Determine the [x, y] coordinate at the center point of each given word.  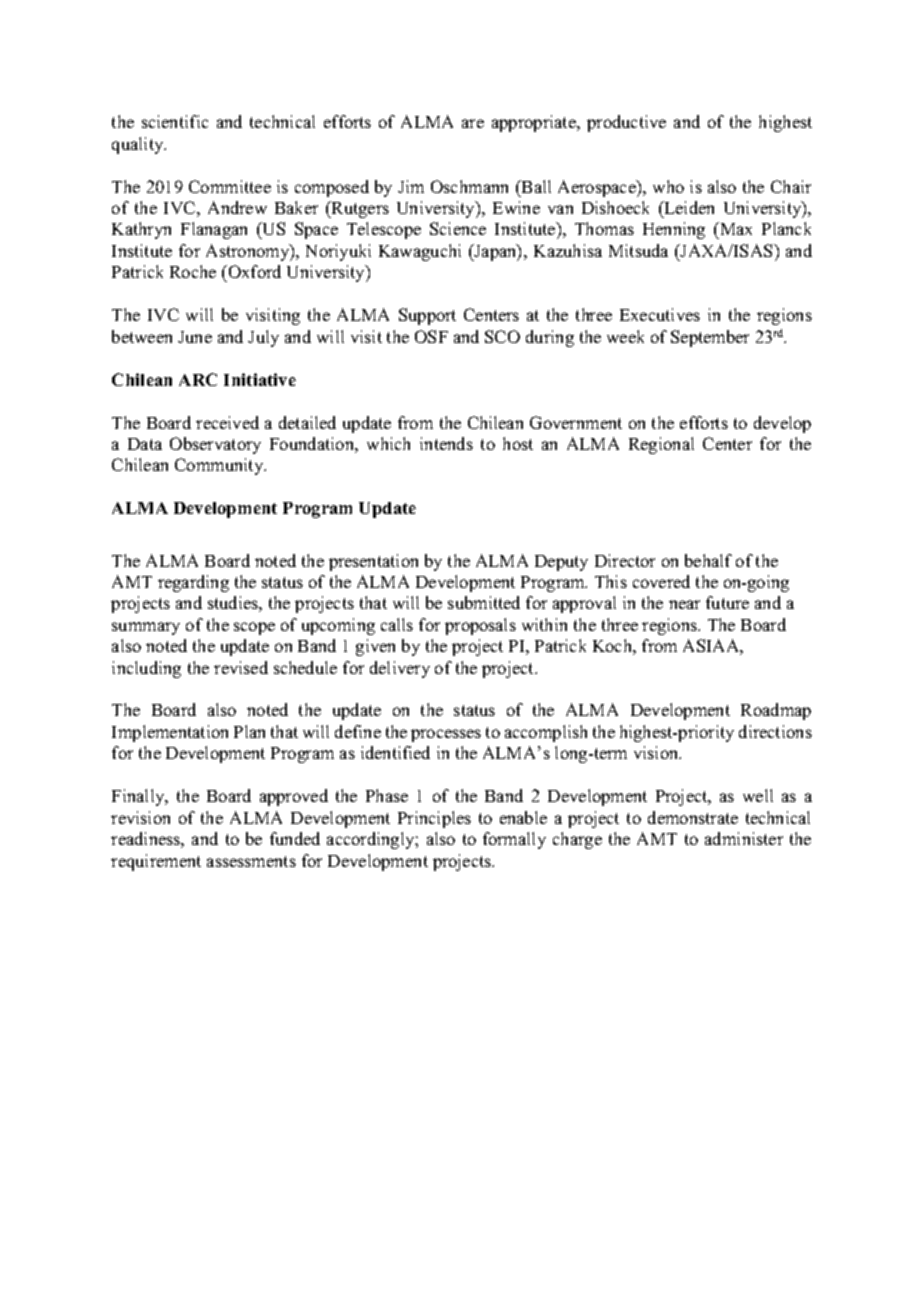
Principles [434, 819]
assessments [251, 861]
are [473, 123]
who [668, 186]
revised [241, 667]
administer [744, 838]
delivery [400, 669]
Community [220, 466]
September [710, 338]
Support [427, 316]
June [195, 337]
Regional [661, 445]
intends [446, 443]
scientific [175, 121]
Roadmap [776, 711]
